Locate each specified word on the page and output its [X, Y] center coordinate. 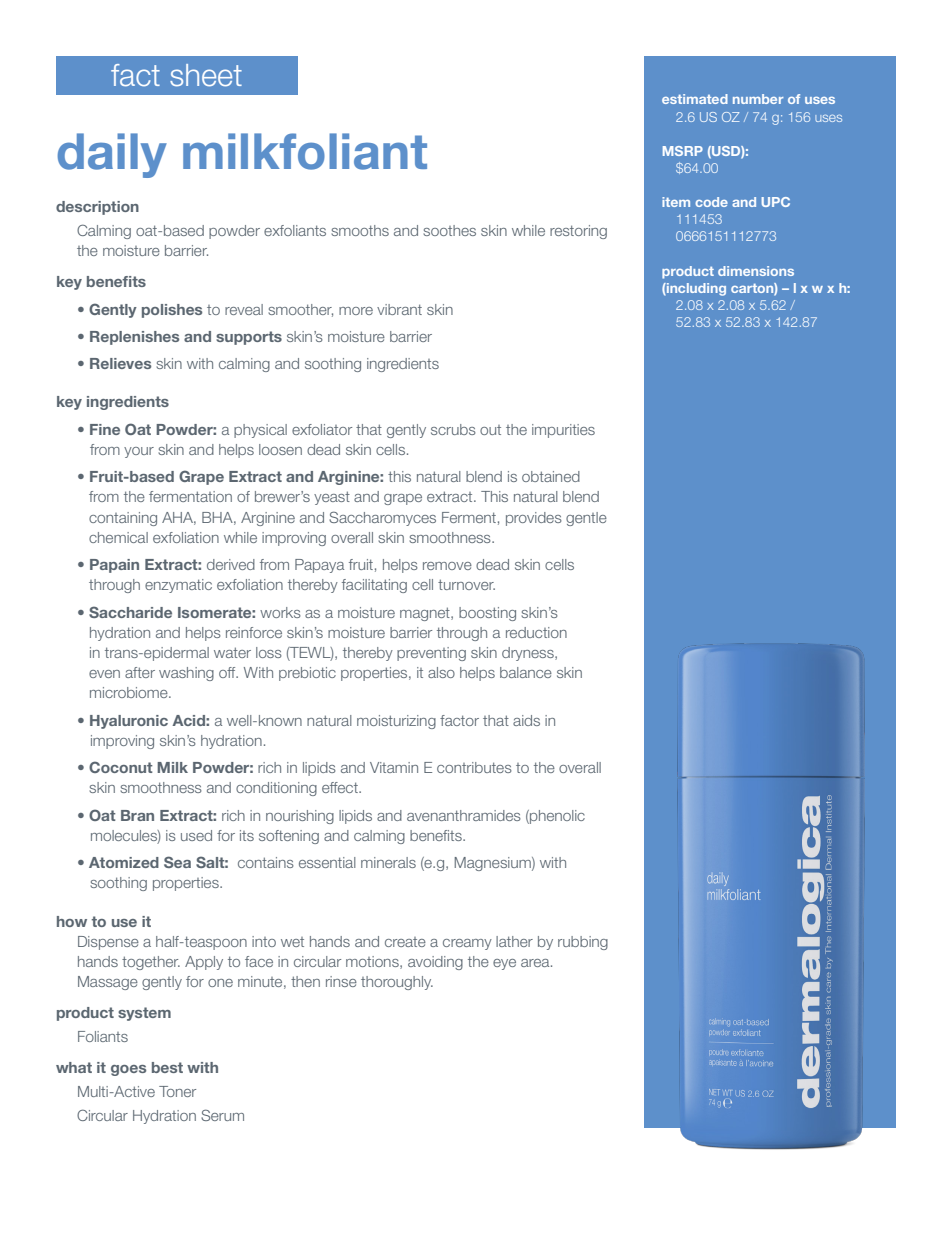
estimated [695, 99]
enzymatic [178, 586]
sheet [206, 75]
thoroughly [397, 983]
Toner [177, 1091]
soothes [449, 230]
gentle [586, 519]
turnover [466, 584]
